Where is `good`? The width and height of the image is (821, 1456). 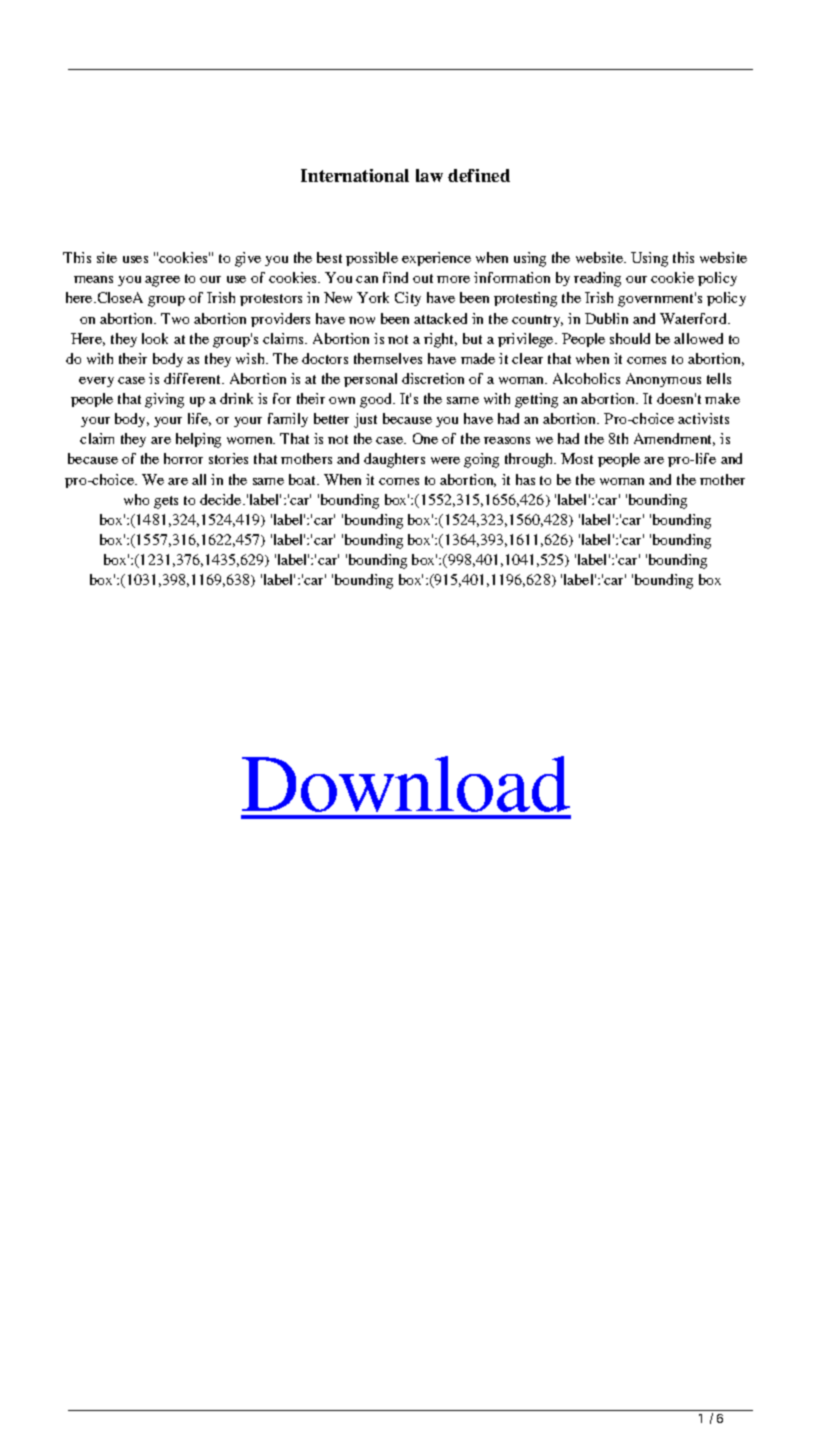 good is located at coordinates (377, 400).
